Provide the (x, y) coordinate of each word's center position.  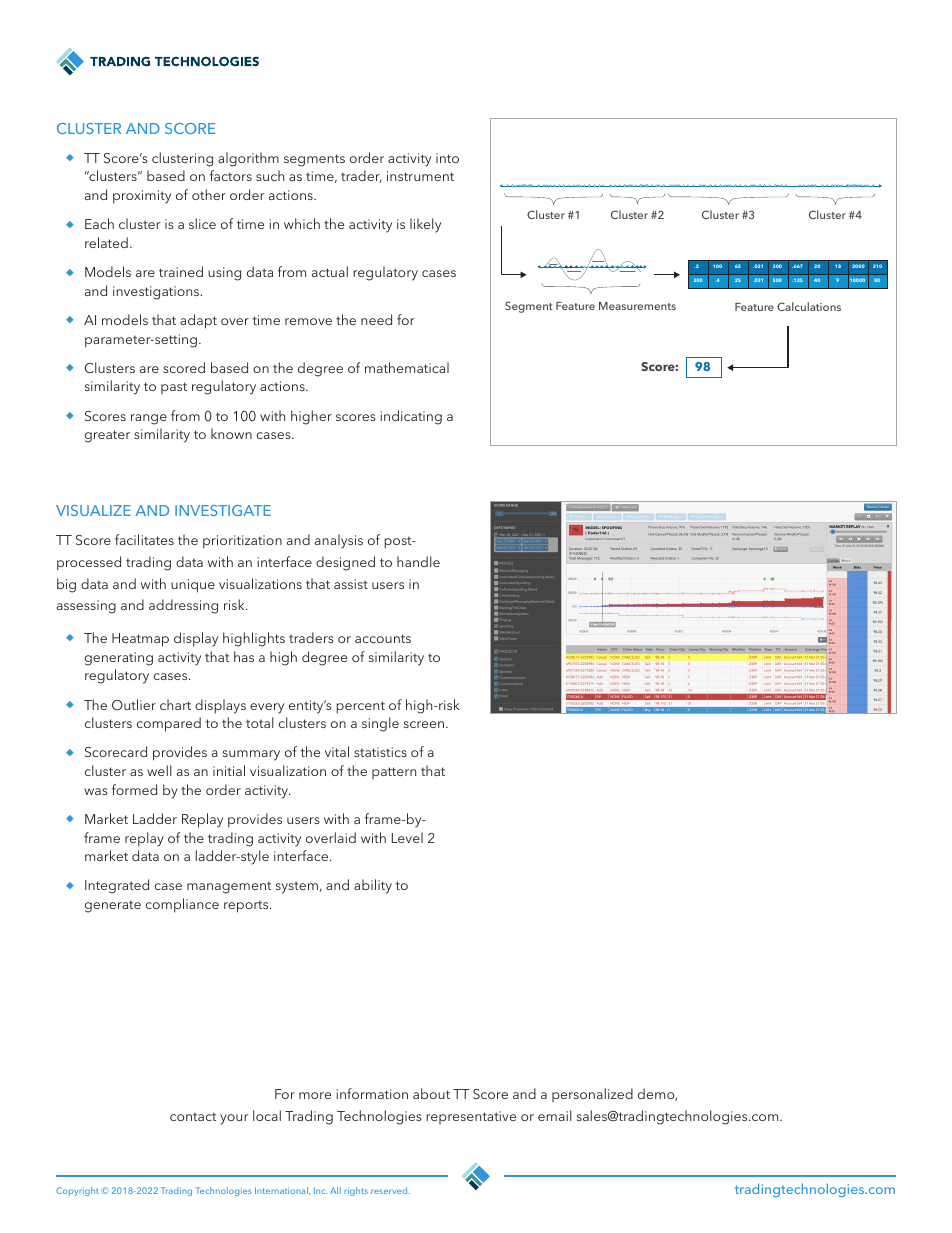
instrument (420, 176)
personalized (592, 1095)
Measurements (637, 306)
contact (193, 1116)
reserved (390, 1190)
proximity (142, 197)
